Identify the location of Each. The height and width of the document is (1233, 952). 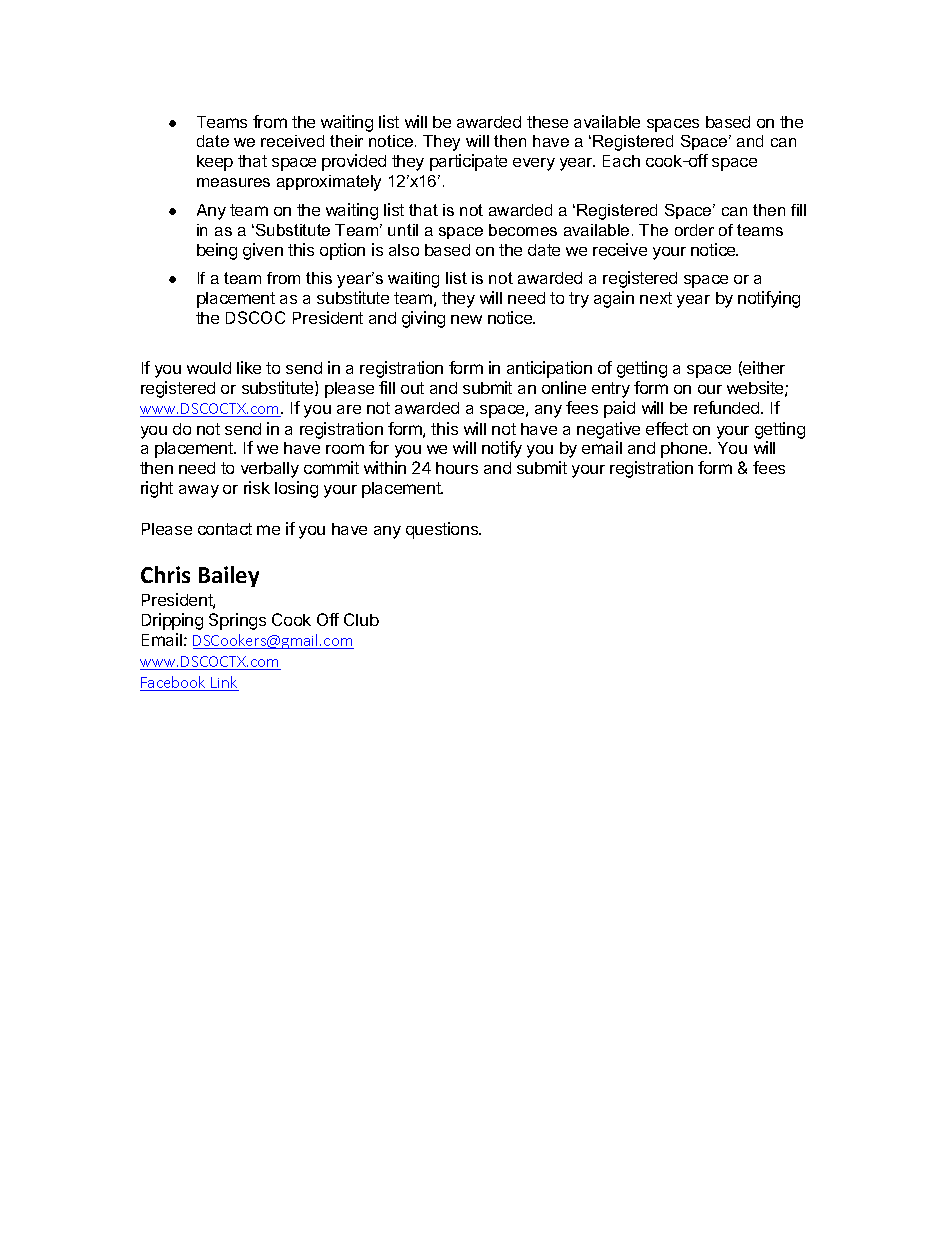
(621, 161).
